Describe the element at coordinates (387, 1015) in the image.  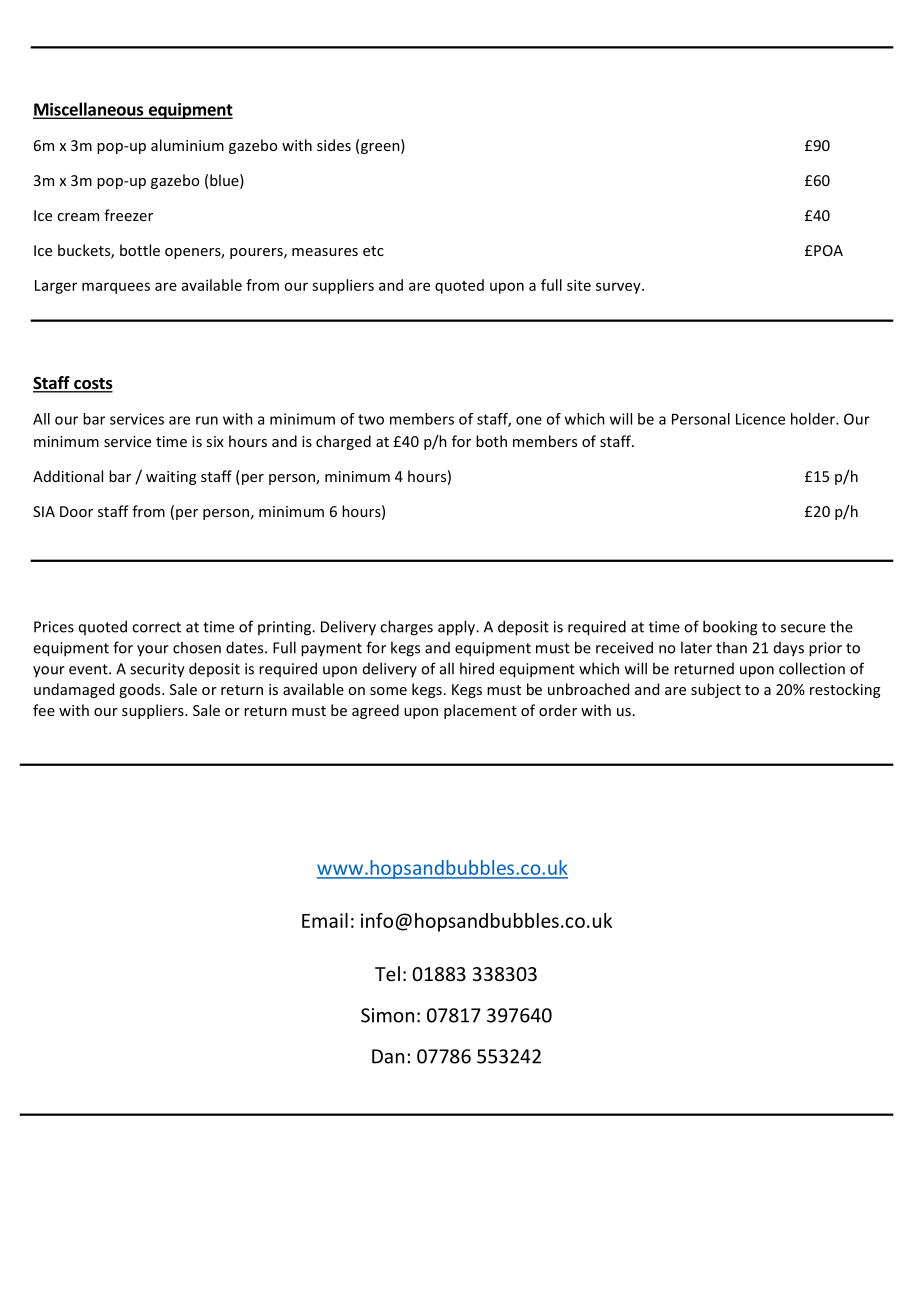
I see `Simon` at that location.
